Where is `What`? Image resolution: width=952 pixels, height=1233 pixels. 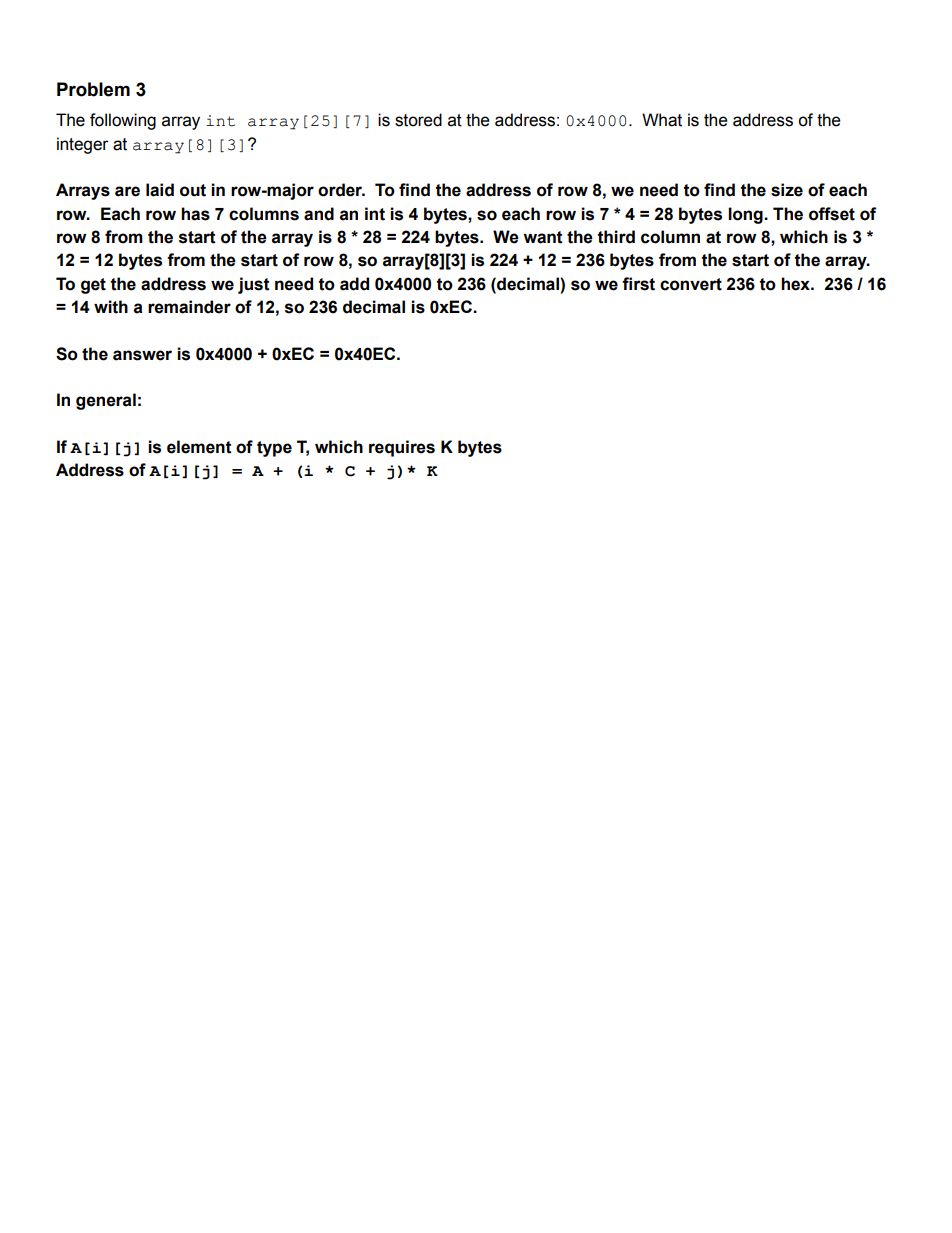 What is located at coordinates (662, 120).
